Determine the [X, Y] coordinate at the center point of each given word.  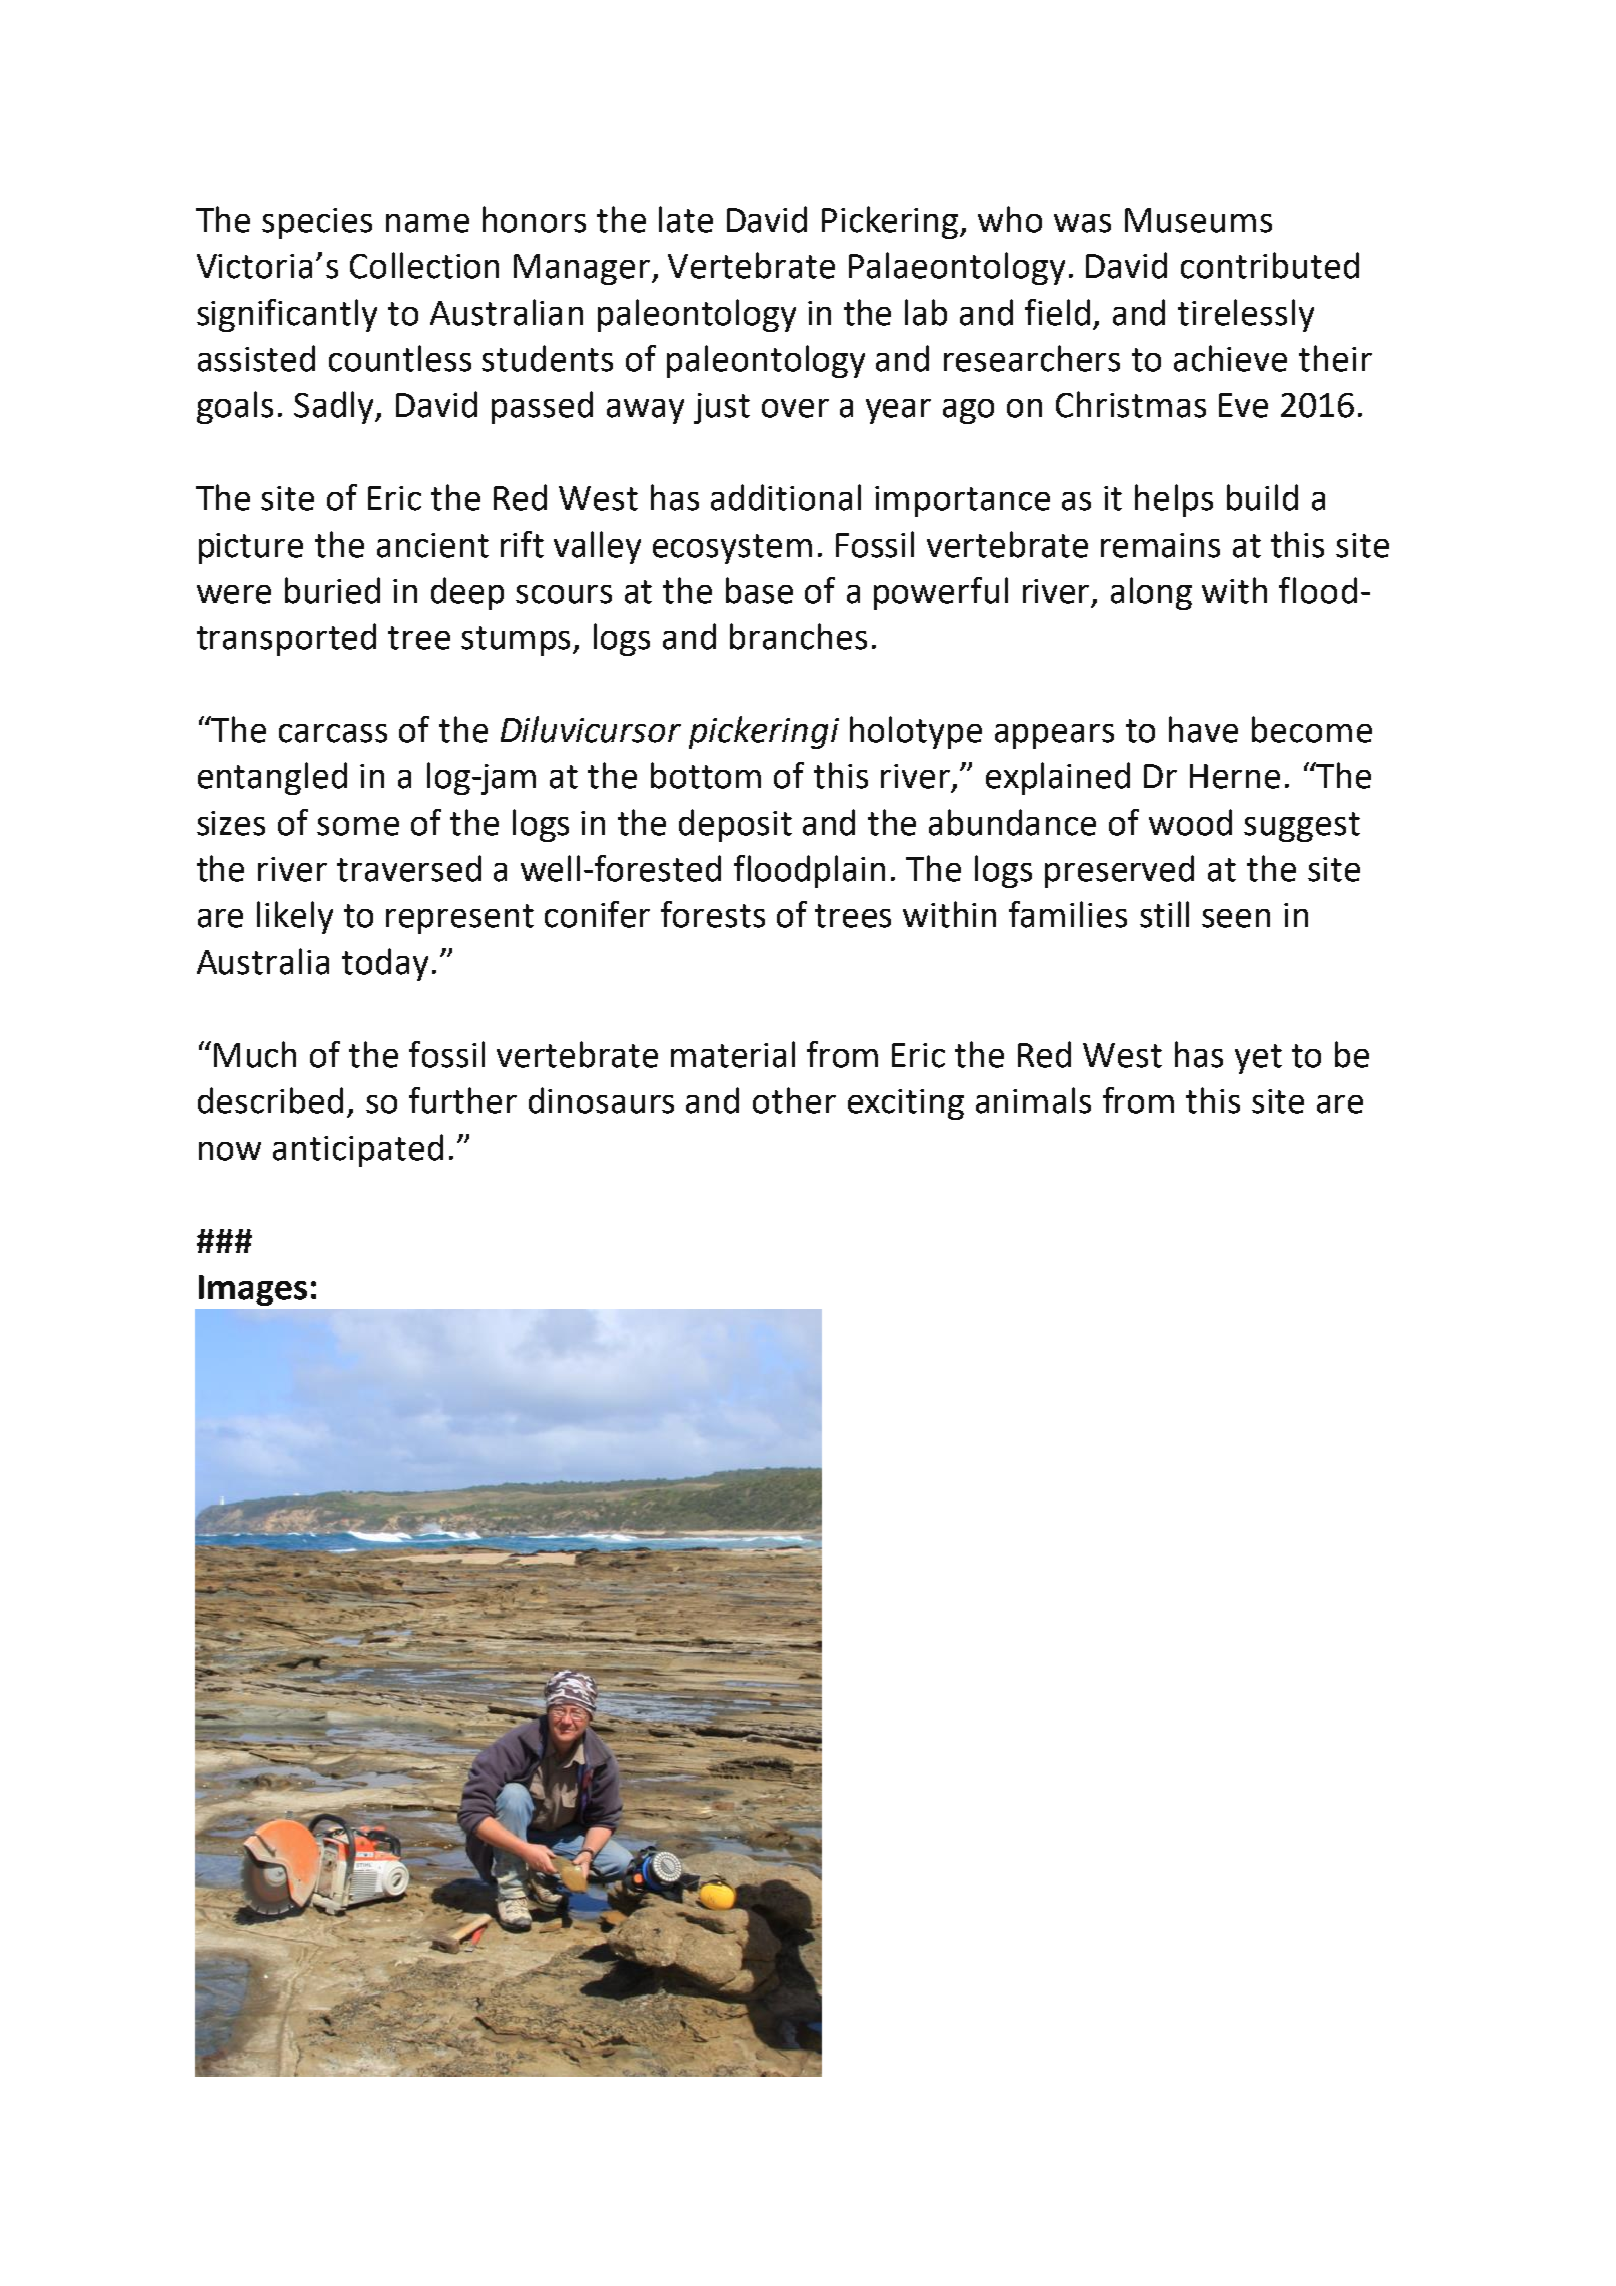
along [1151, 593]
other [794, 1100]
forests [713, 914]
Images [253, 1290]
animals [1033, 1100]
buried [332, 590]
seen [1236, 918]
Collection [424, 265]
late [686, 219]
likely [295, 917]
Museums [1198, 220]
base [759, 590]
